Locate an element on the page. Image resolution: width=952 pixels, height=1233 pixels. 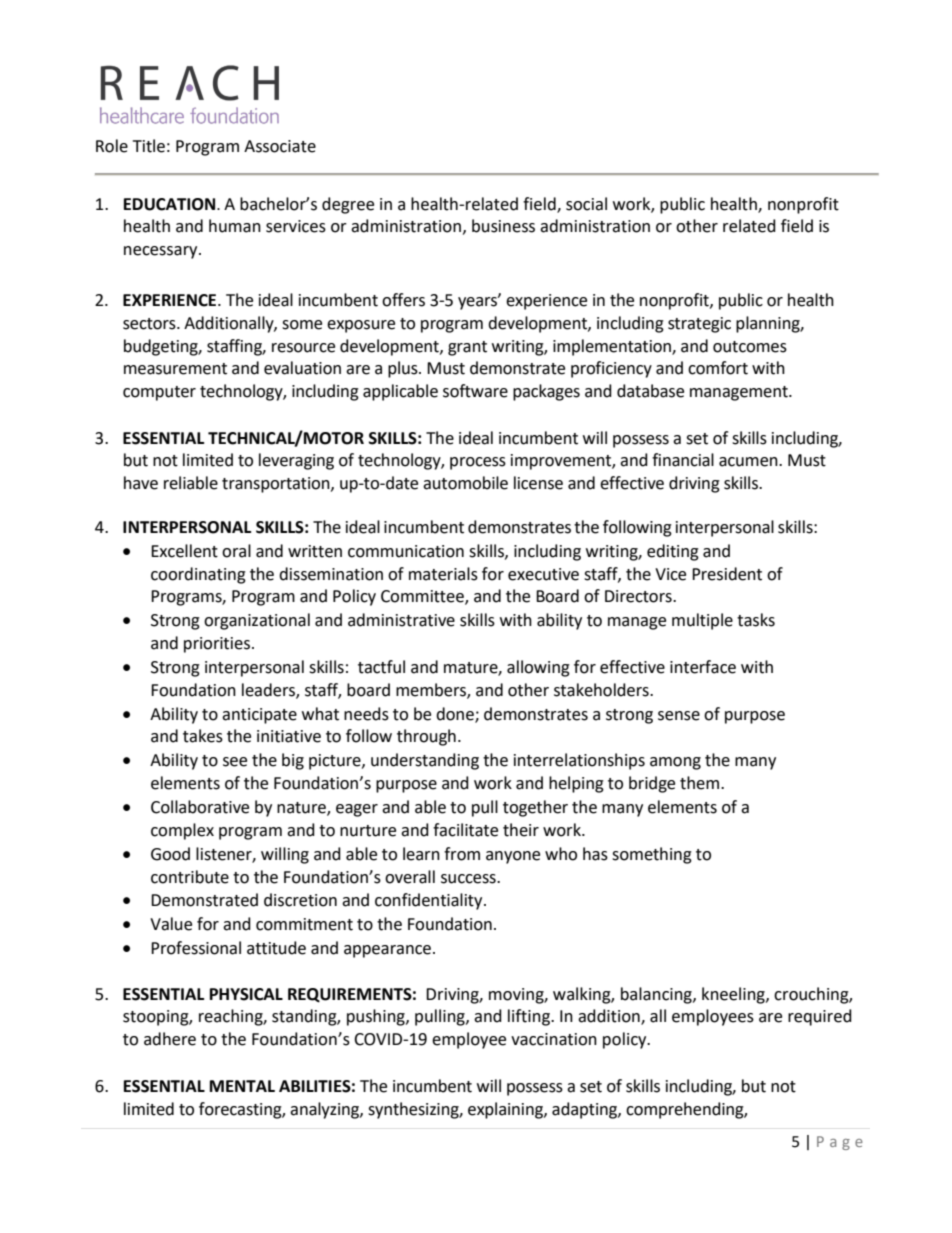
Page is located at coordinates (840, 1143).
